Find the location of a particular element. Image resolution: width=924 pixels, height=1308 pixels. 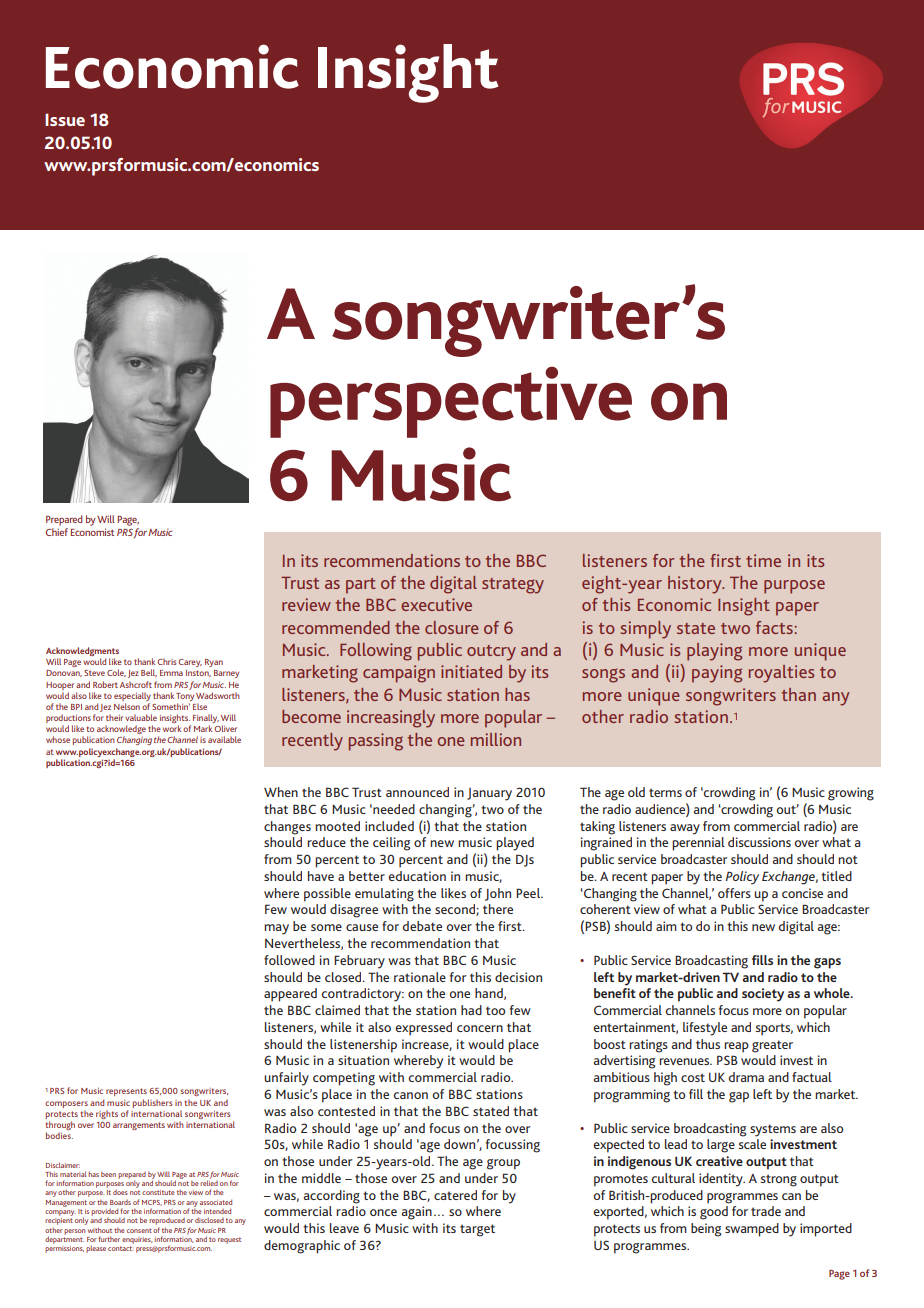

time is located at coordinates (763, 560).
